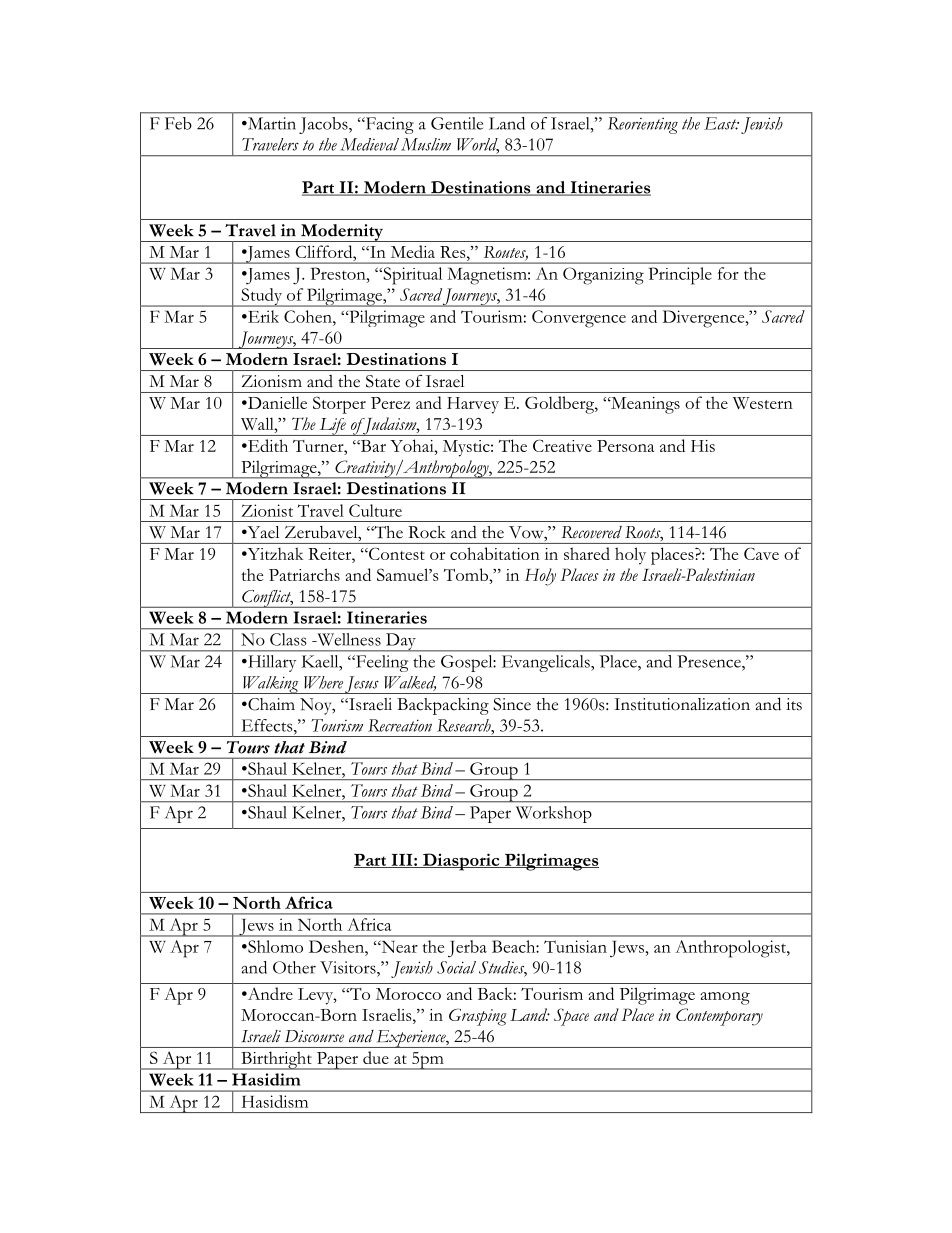  I want to click on Workshop, so click(554, 814).
